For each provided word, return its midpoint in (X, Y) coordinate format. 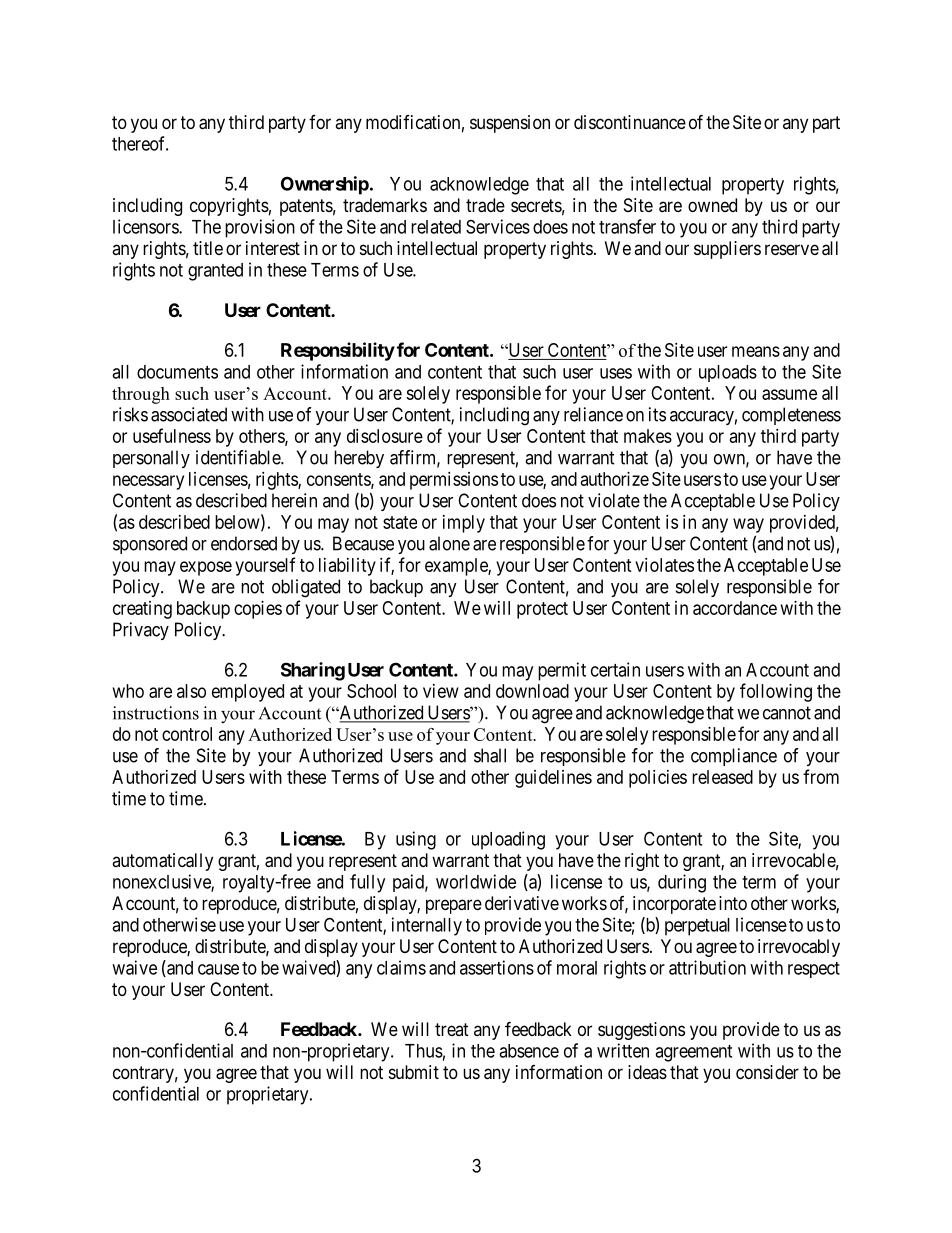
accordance (735, 608)
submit (414, 1072)
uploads (728, 373)
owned (712, 205)
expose (206, 568)
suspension (510, 124)
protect (542, 610)
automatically (162, 862)
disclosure (385, 436)
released (722, 777)
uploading (508, 840)
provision (260, 228)
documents (177, 372)
